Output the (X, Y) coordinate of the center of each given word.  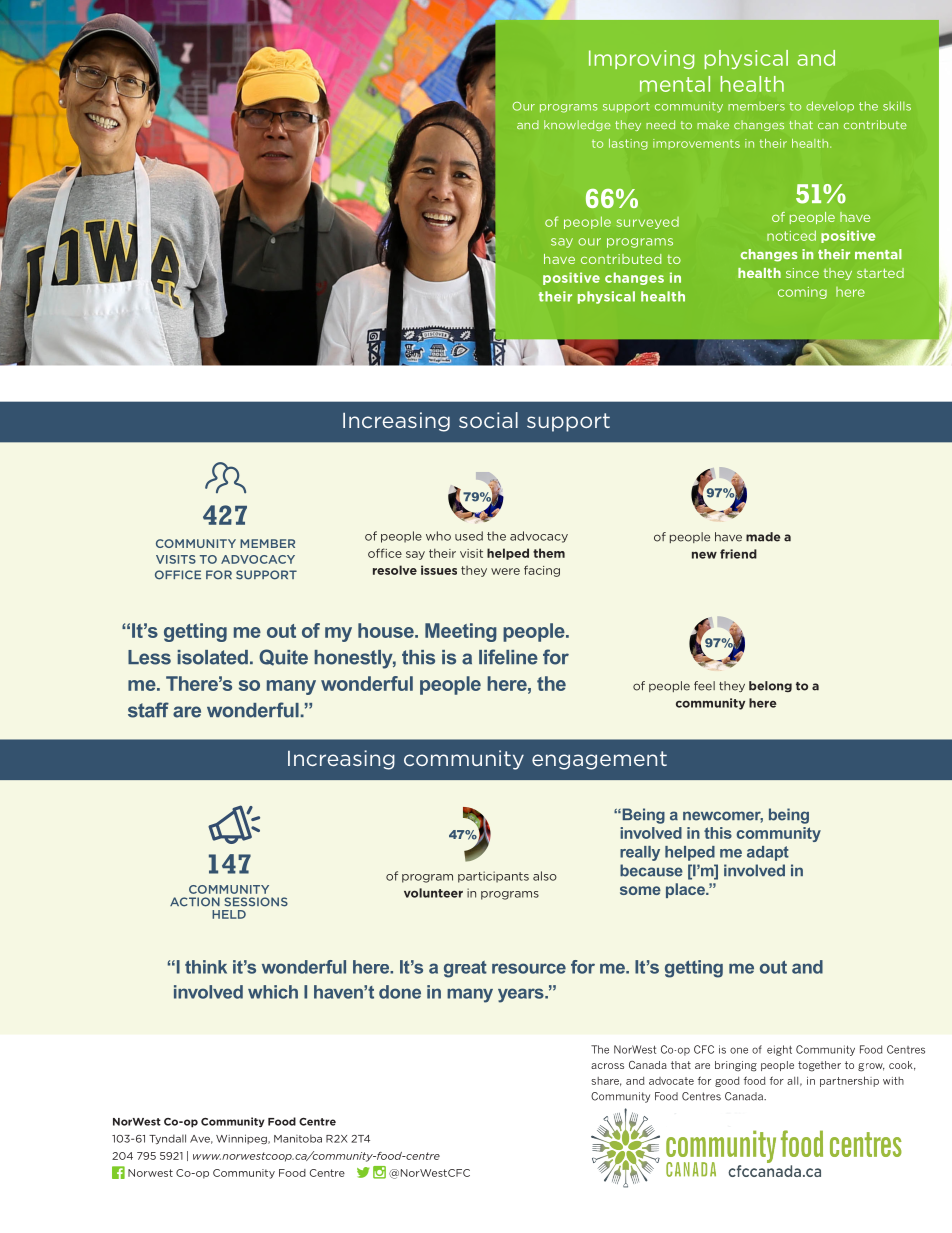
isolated (213, 657)
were (505, 571)
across (607, 1066)
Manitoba (298, 1138)
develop (830, 106)
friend (738, 554)
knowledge (577, 125)
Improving (641, 59)
